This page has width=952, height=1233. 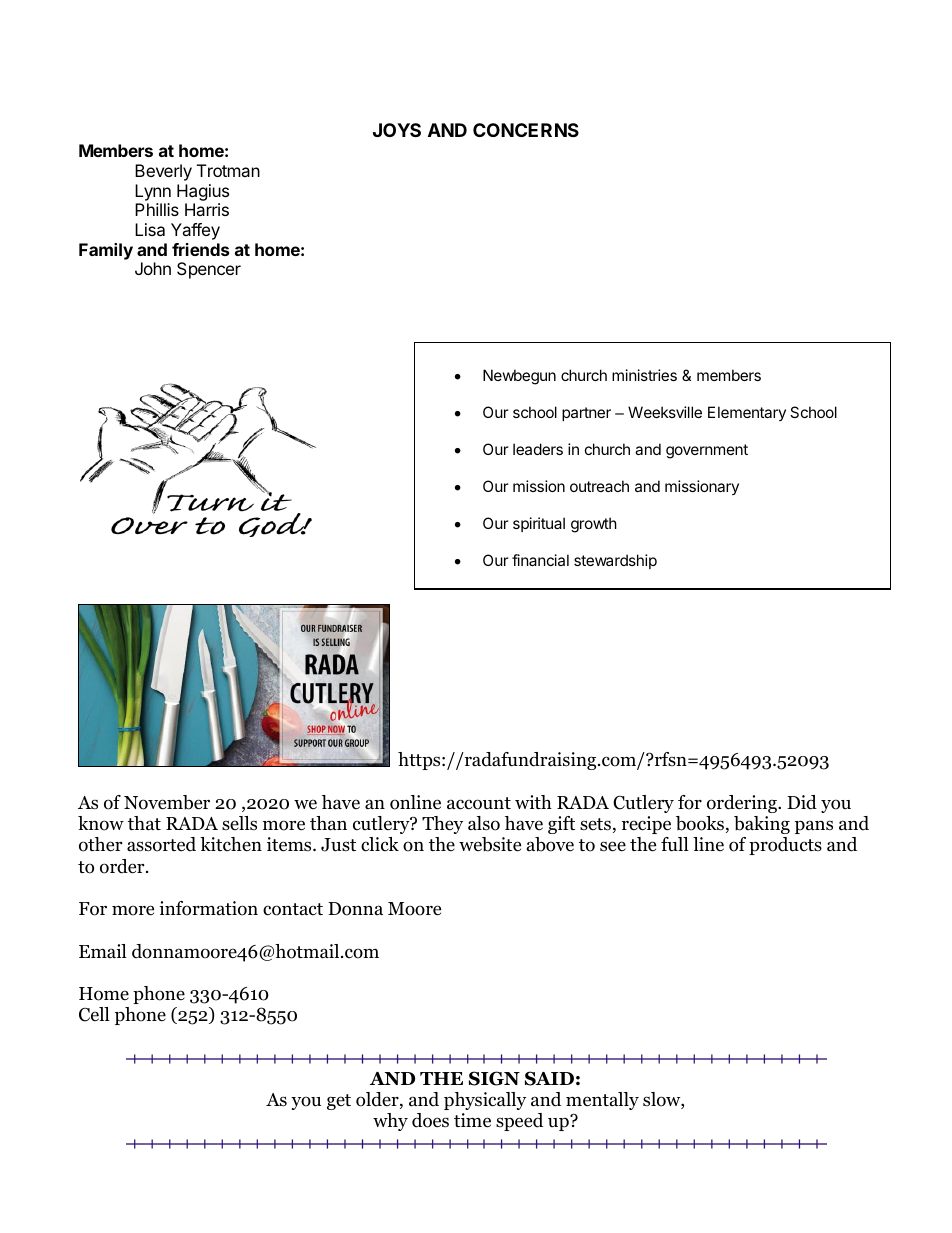 I want to click on books, so click(x=701, y=824).
